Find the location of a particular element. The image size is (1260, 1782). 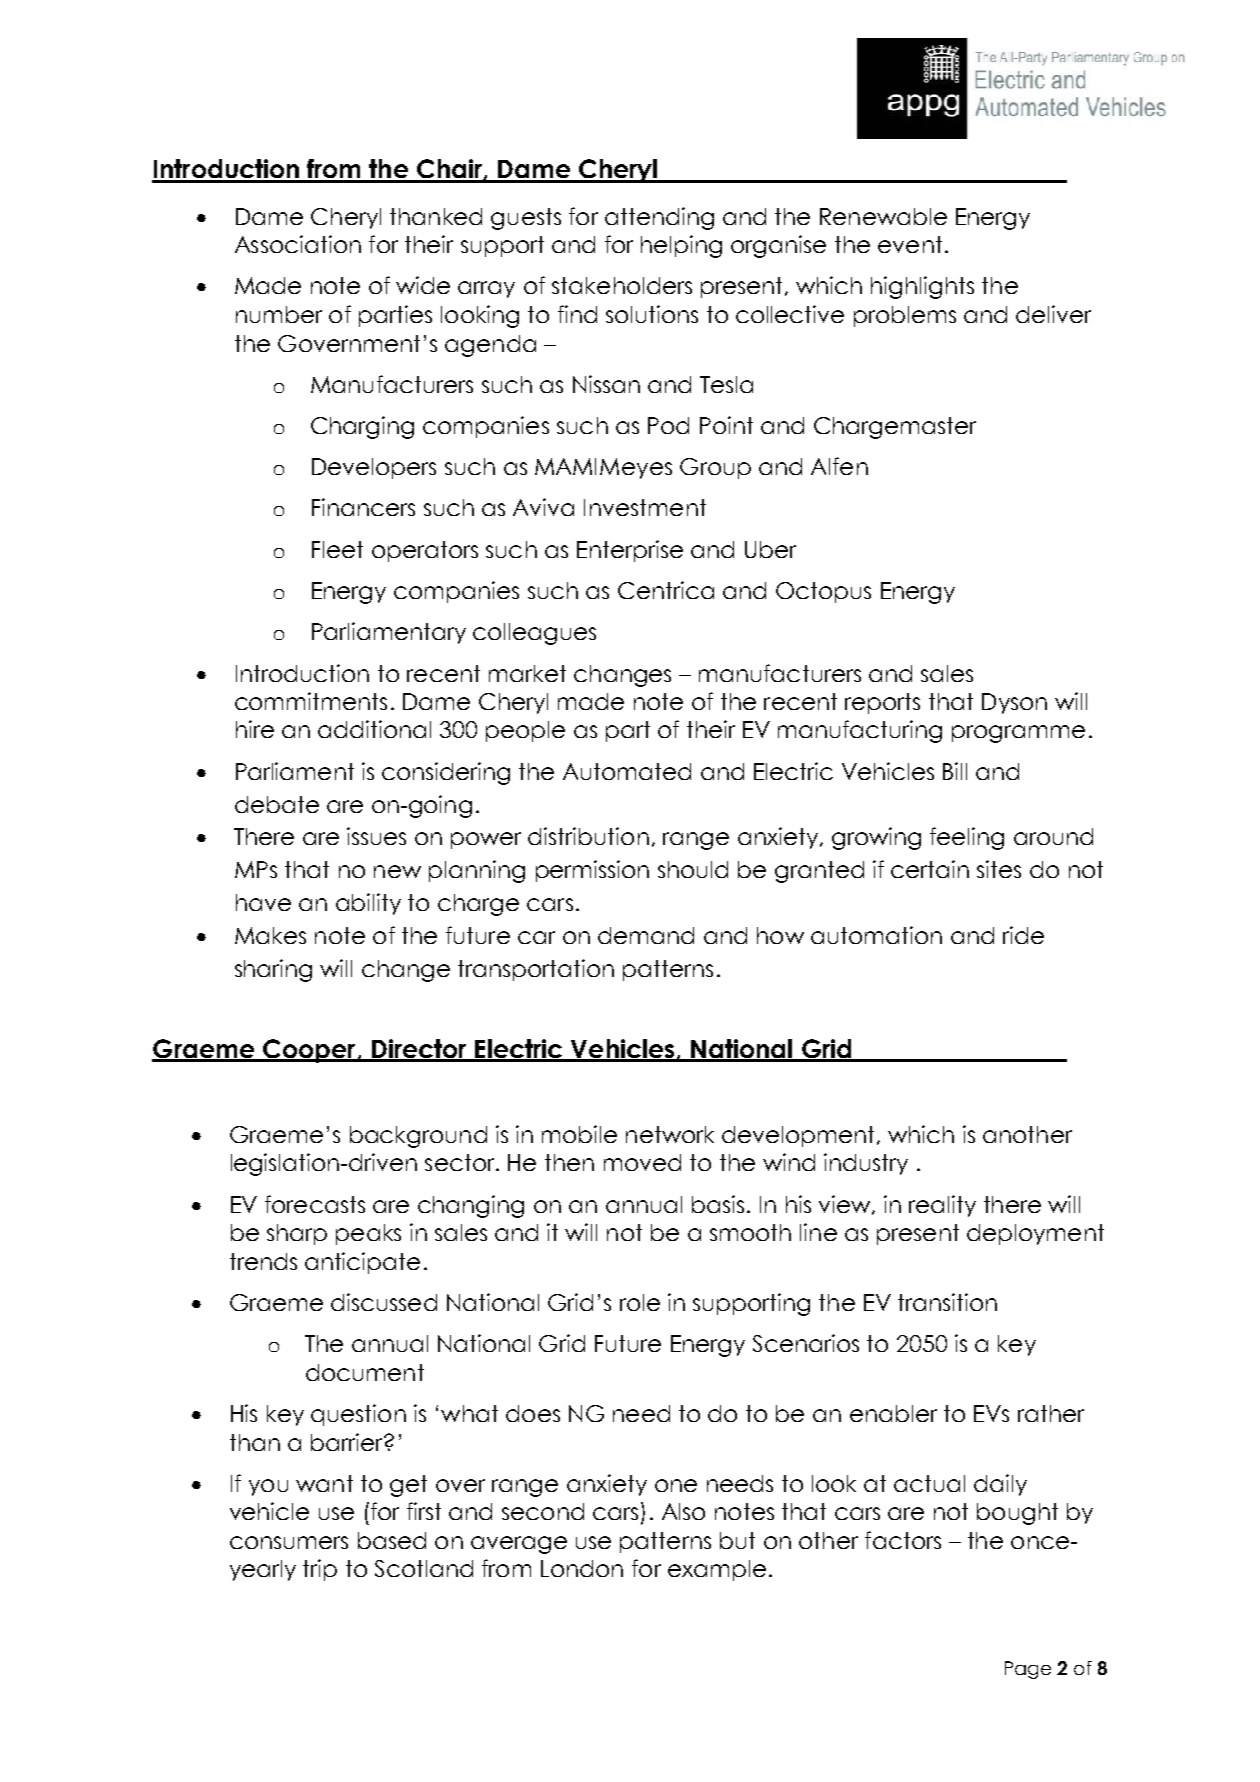

demand is located at coordinates (646, 935).
